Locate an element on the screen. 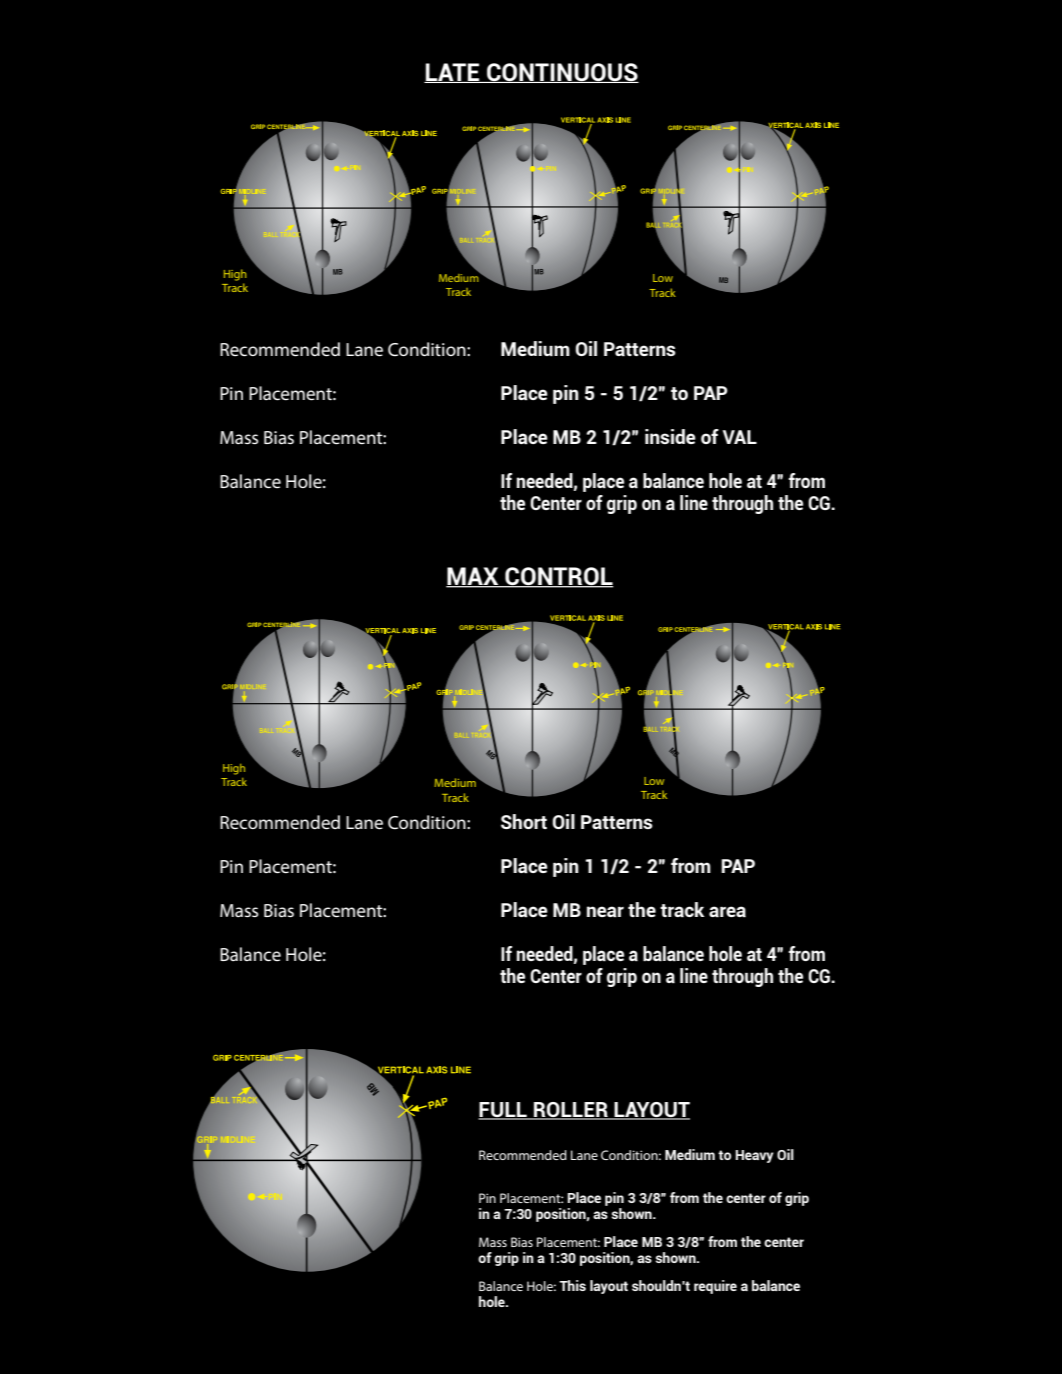  CONTROL is located at coordinates (558, 577).
